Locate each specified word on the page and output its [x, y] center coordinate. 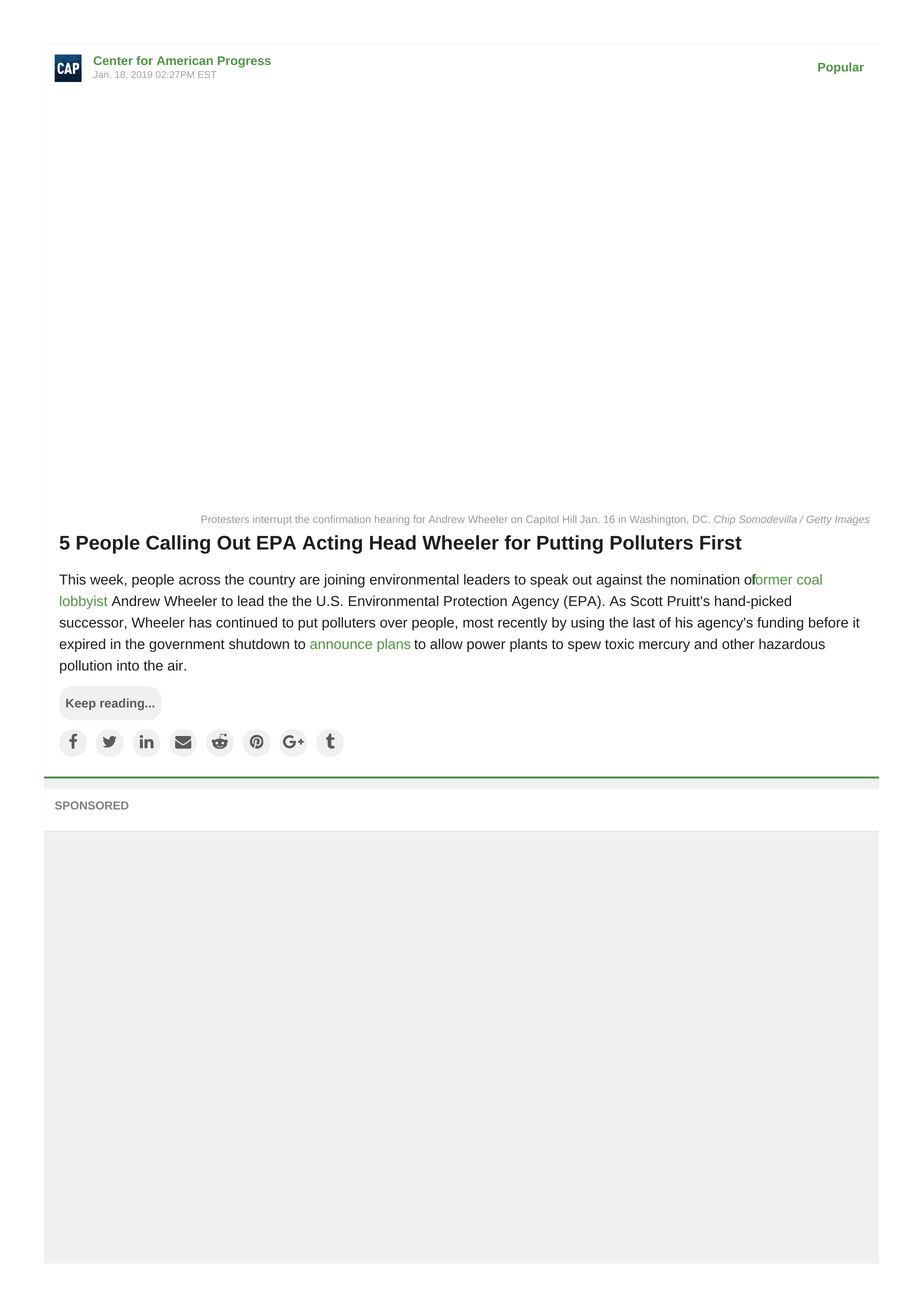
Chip [724, 520]
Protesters [225, 519]
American [185, 60]
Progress [244, 62]
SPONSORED [92, 805]
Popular [841, 68]
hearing [392, 520]
